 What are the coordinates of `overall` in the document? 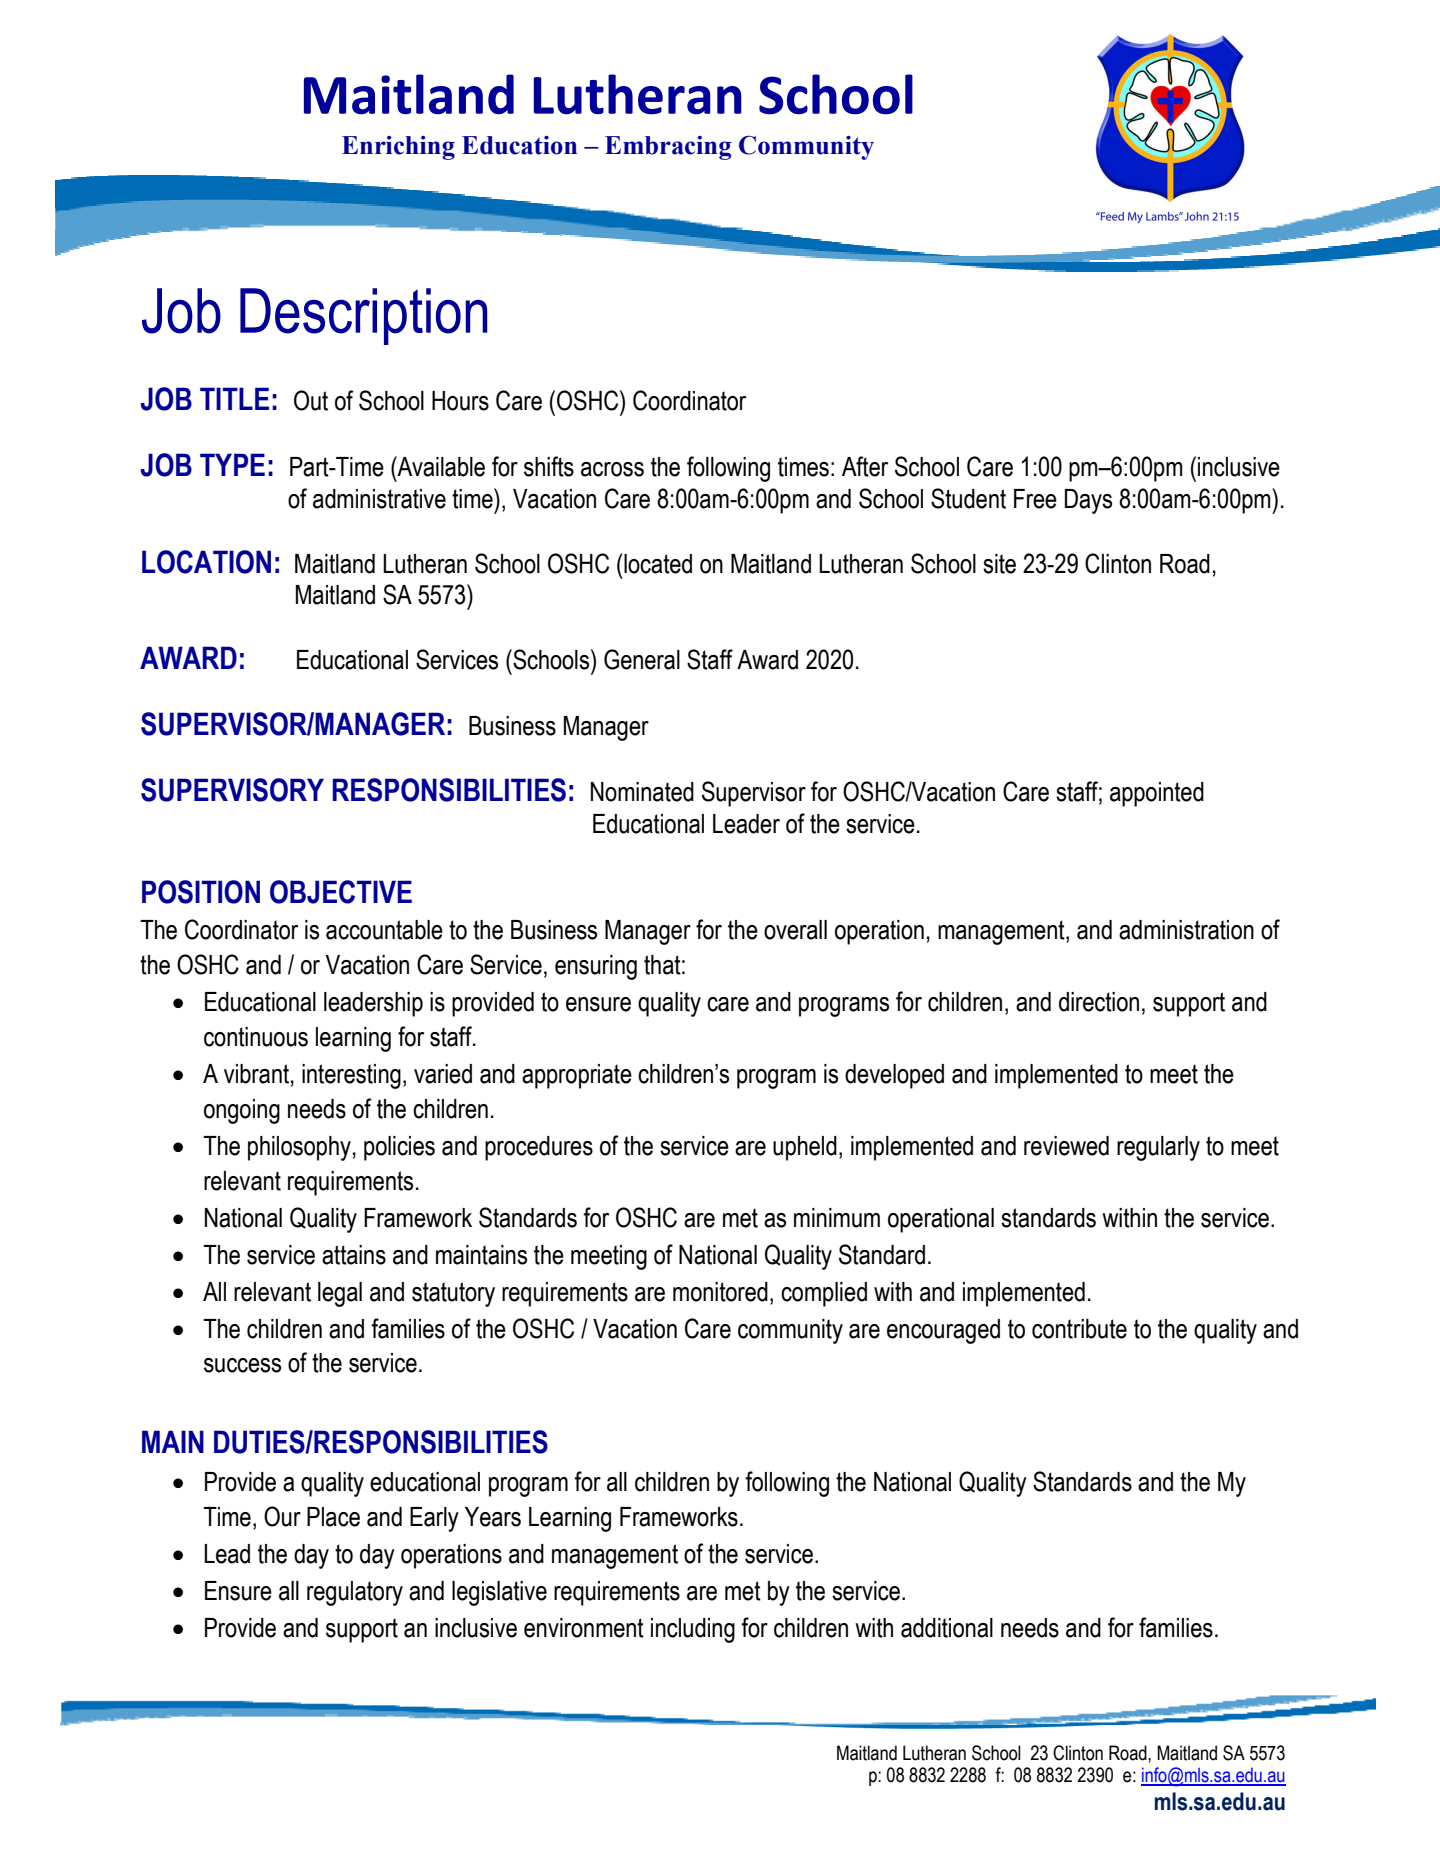 It's located at (795, 930).
